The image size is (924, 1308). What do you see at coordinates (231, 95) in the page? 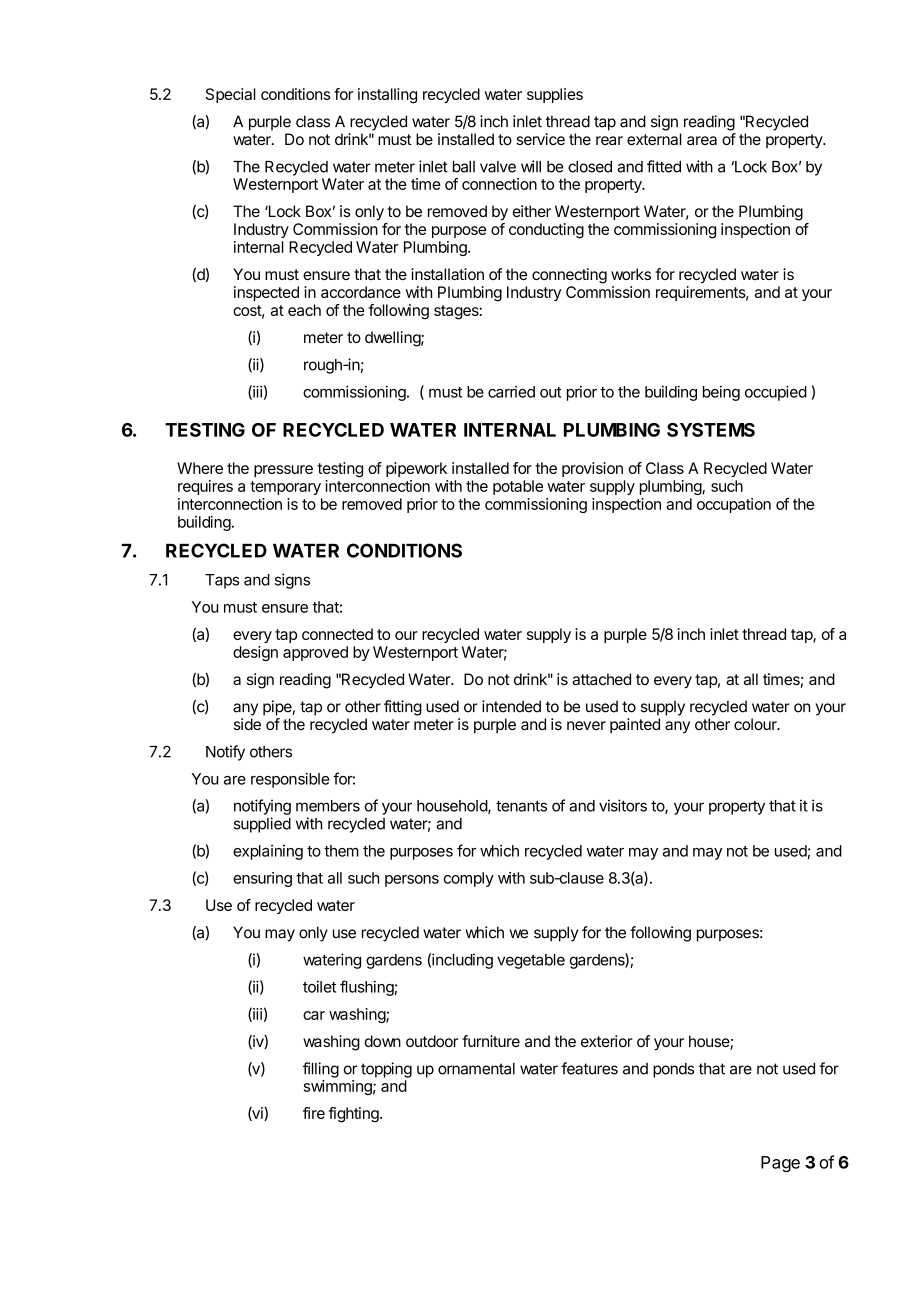
I see `Special` at bounding box center [231, 95].
